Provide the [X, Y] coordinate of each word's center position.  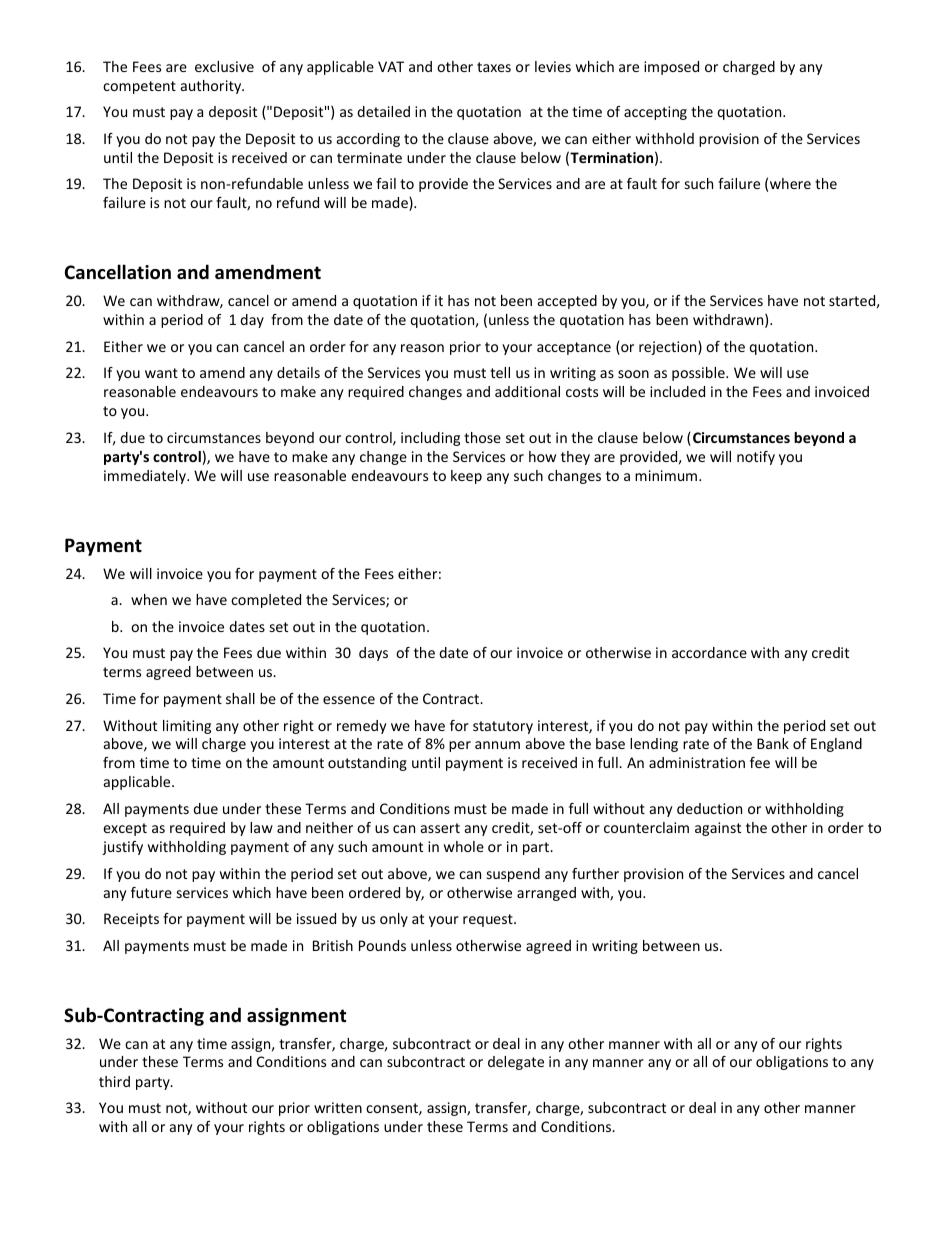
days [373, 654]
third [114, 1081]
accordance [709, 652]
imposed [671, 68]
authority [212, 87]
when [149, 599]
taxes [494, 67]
